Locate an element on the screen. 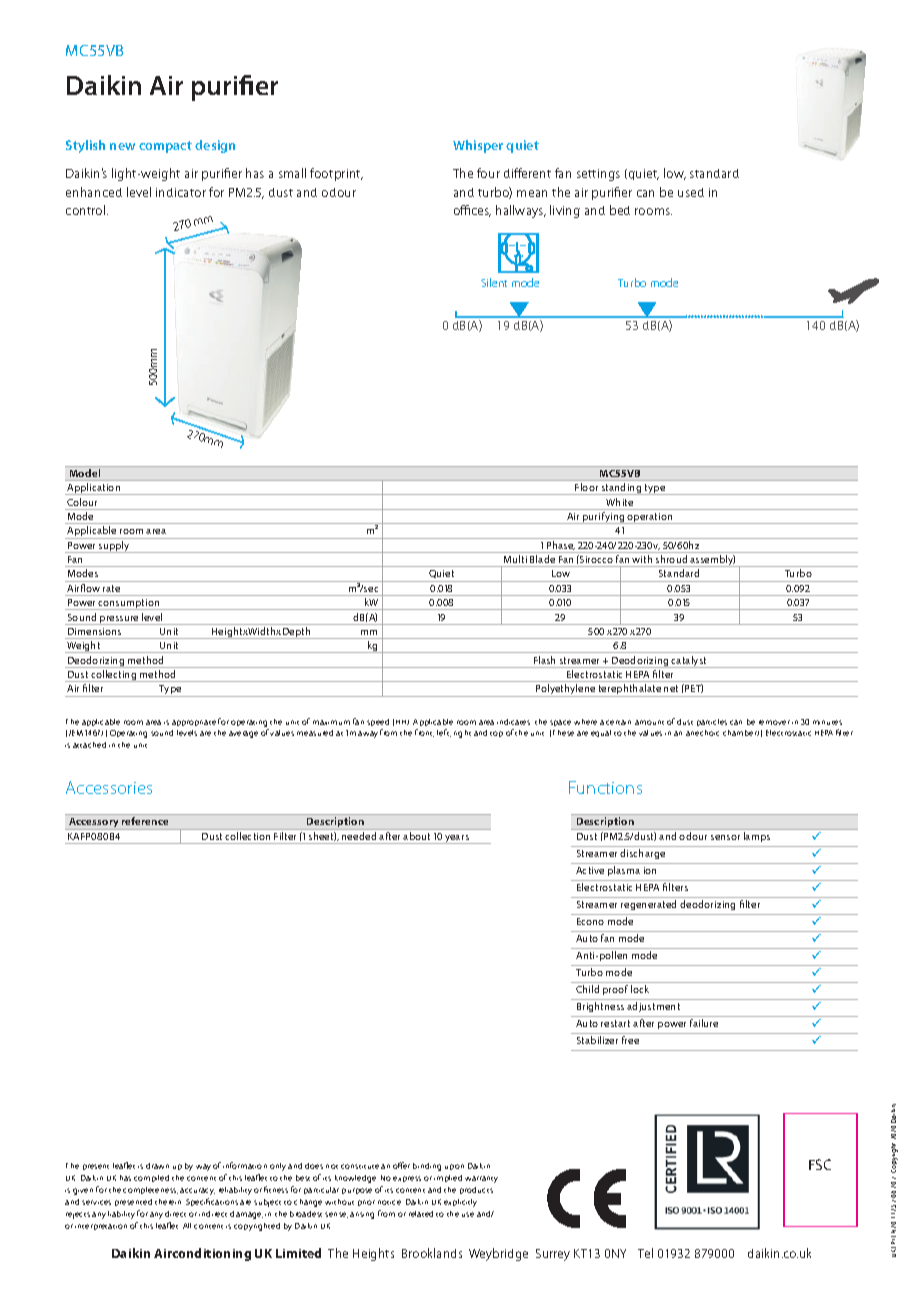 This screenshot has height=1308, width=924. failure is located at coordinates (704, 1023).
